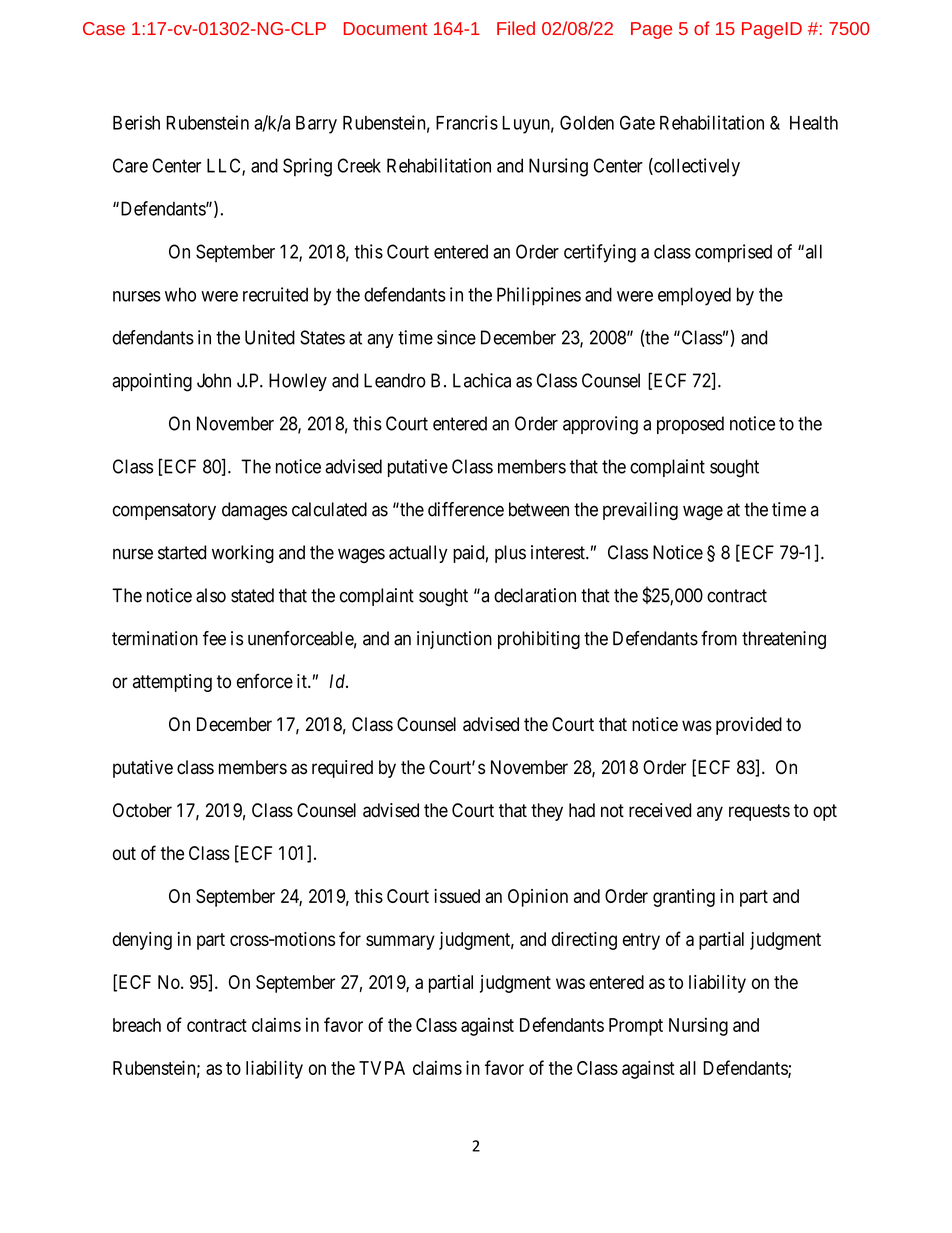 The width and height of the screenshot is (952, 1233). What do you see at coordinates (172, 683) in the screenshot?
I see `attempting` at bounding box center [172, 683].
